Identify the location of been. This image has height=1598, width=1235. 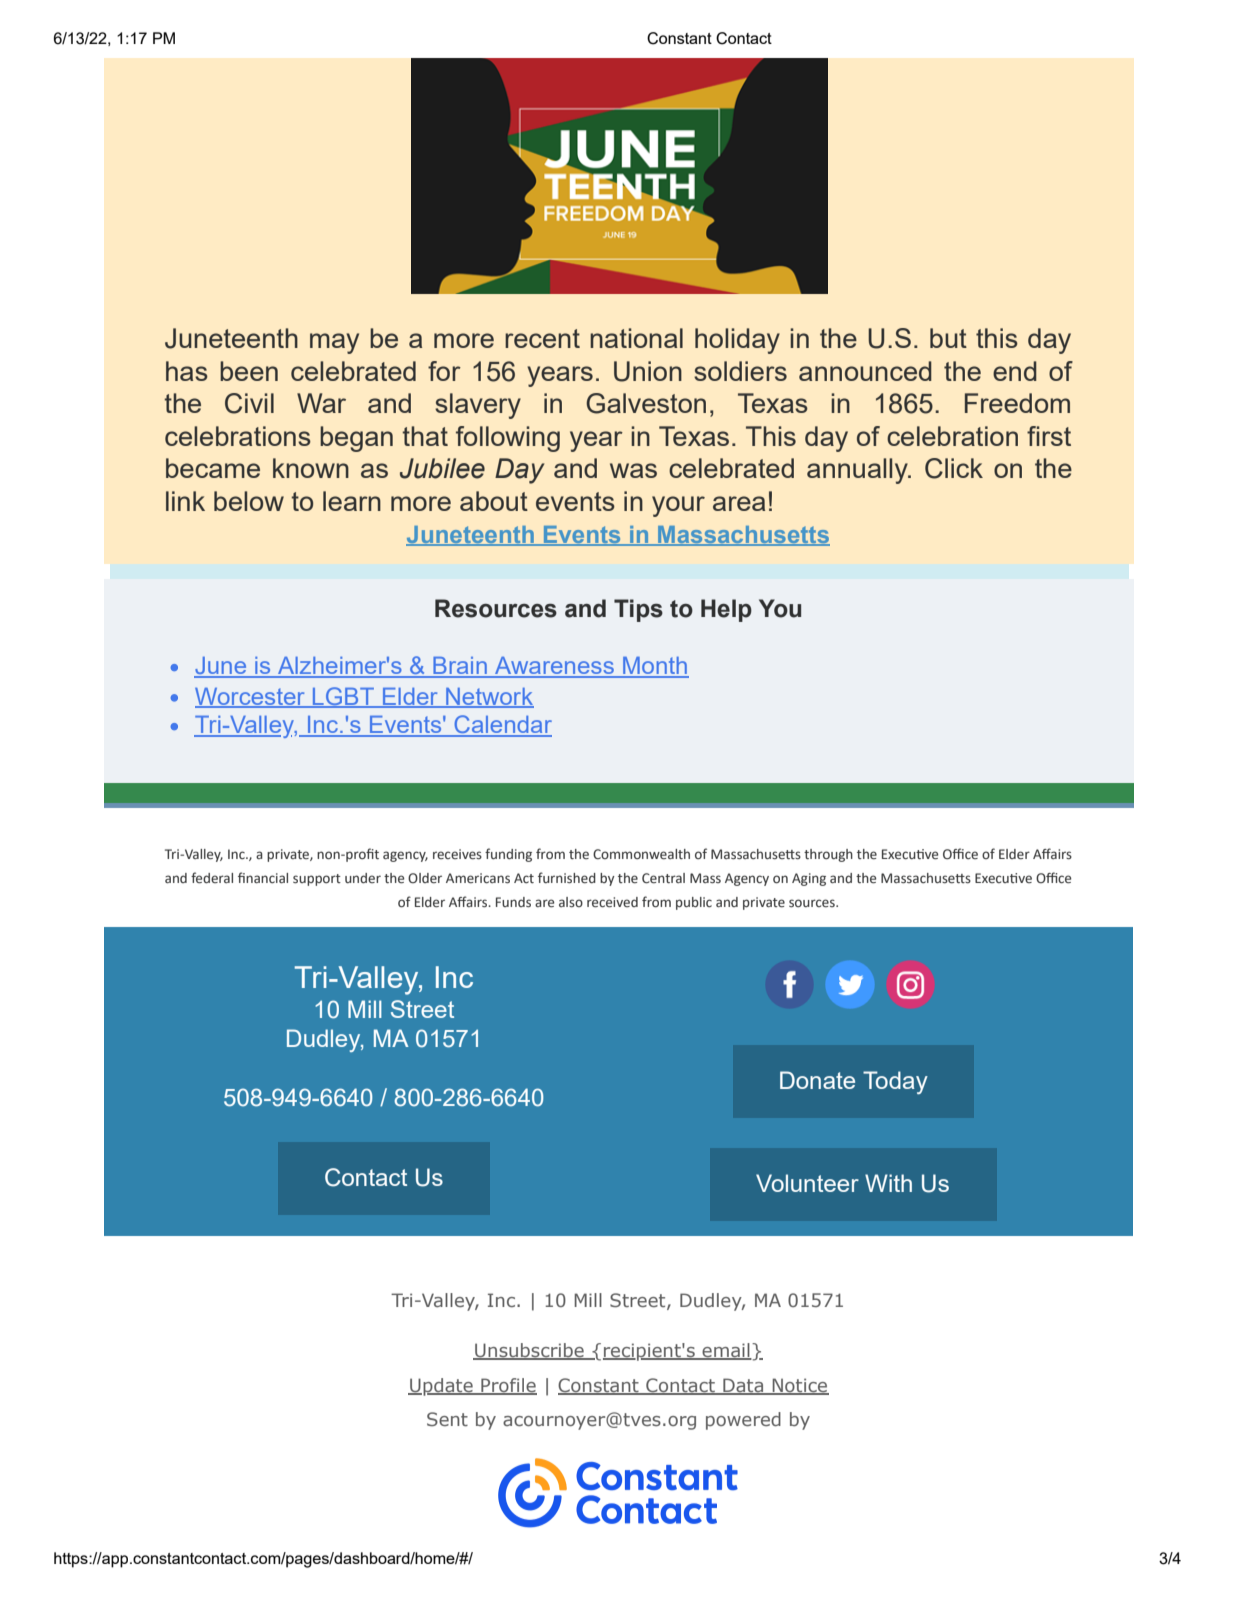
(249, 371).
